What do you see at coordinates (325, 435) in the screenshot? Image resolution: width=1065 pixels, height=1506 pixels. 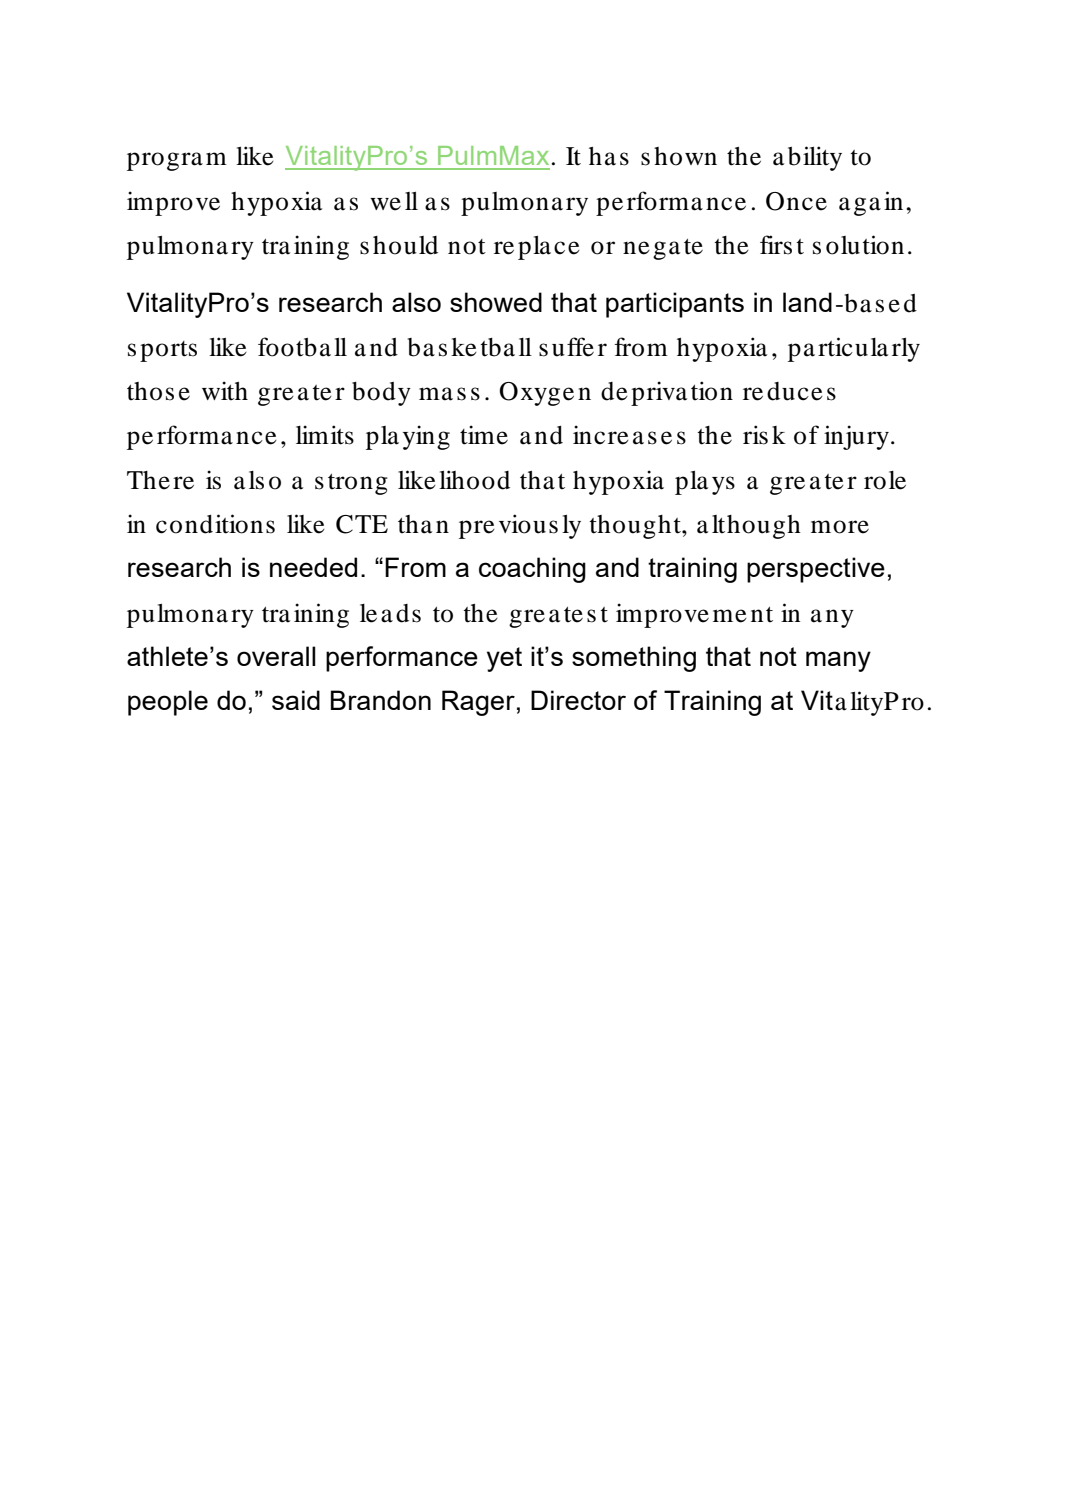 I see `limits` at bounding box center [325, 435].
